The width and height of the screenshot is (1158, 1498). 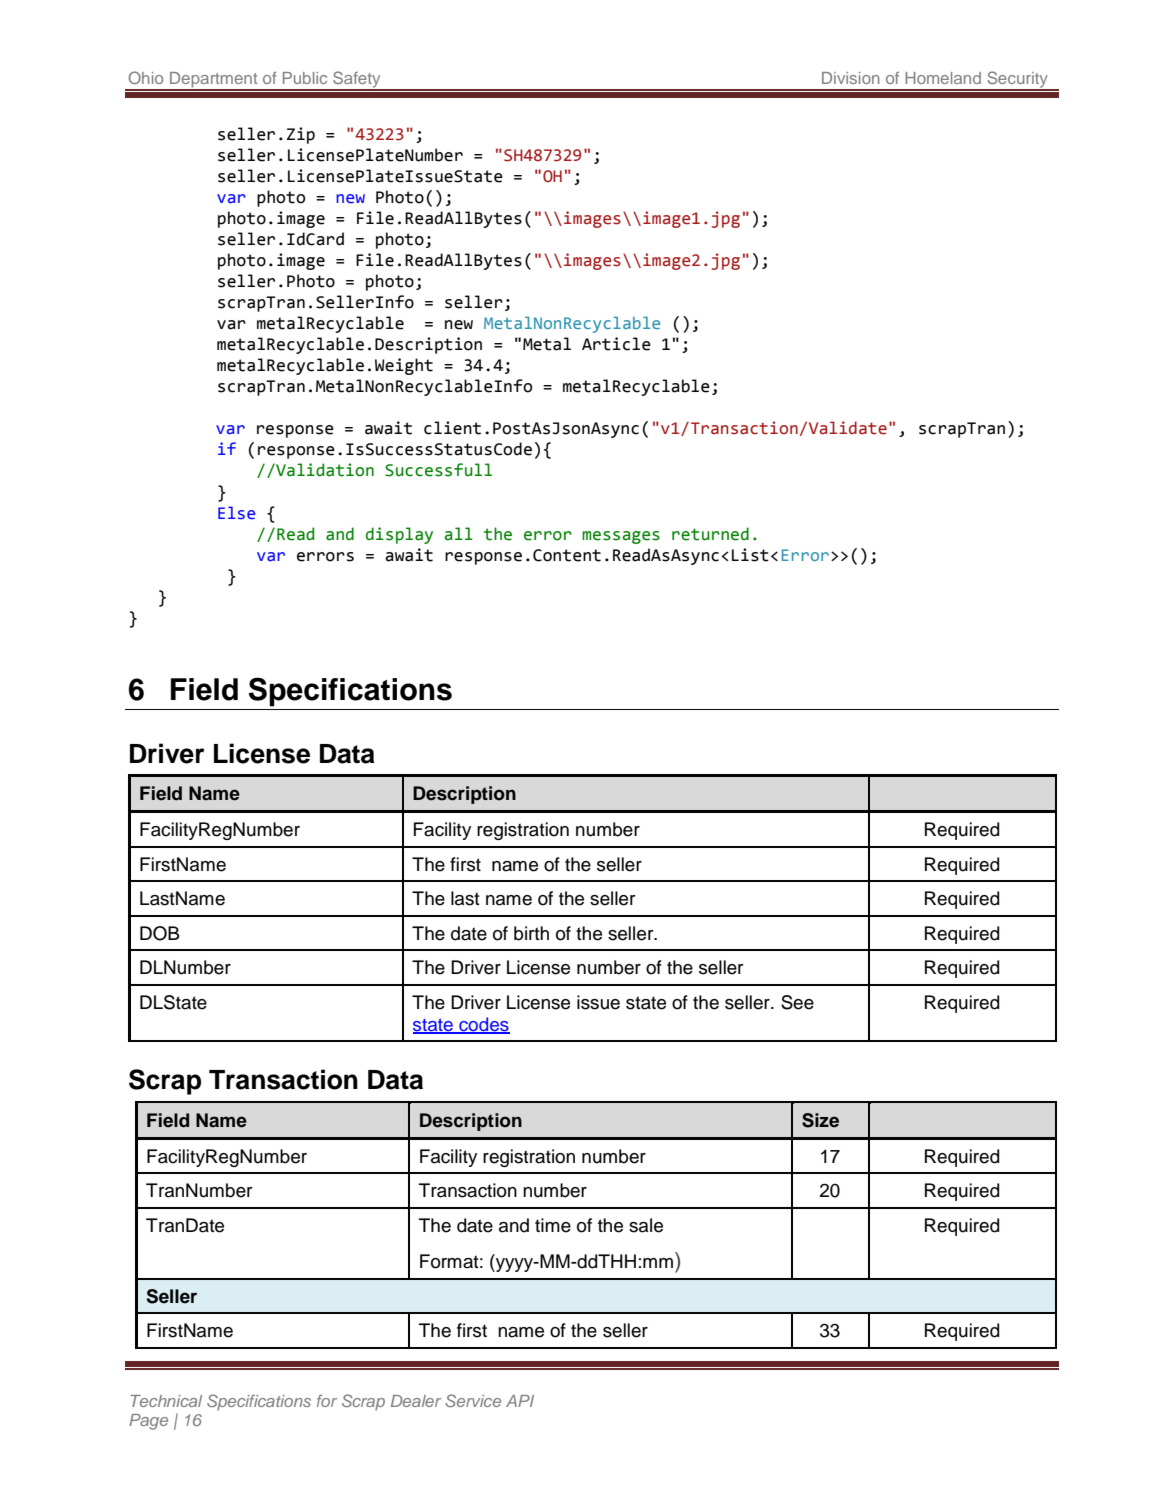 What do you see at coordinates (621, 537) in the screenshot?
I see `messages` at bounding box center [621, 537].
